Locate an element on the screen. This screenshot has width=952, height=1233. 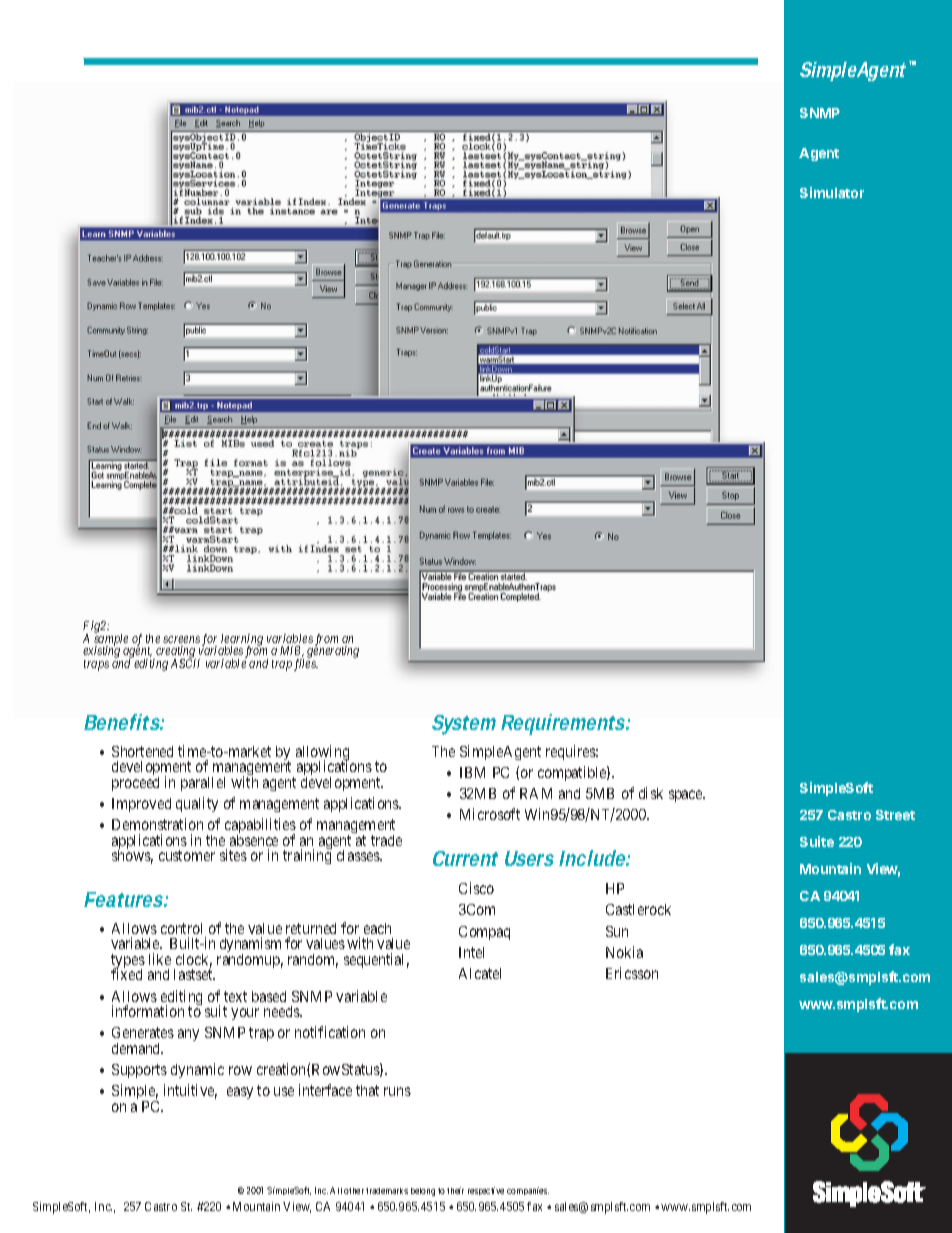
Simulator is located at coordinates (832, 192).
